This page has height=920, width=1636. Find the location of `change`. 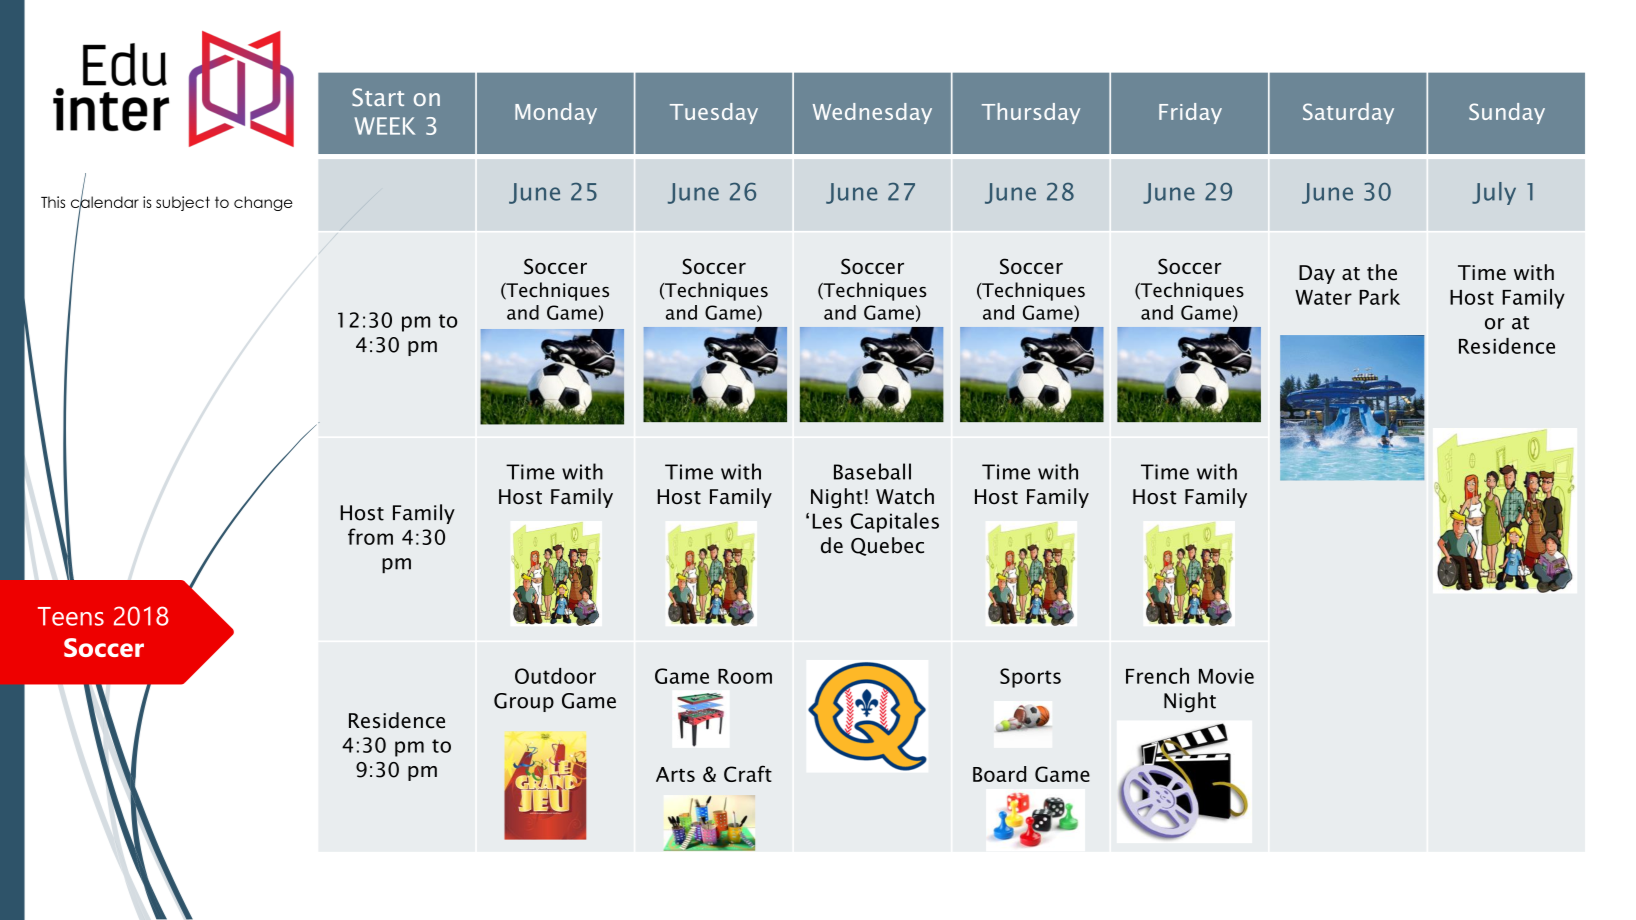

change is located at coordinates (263, 203).
